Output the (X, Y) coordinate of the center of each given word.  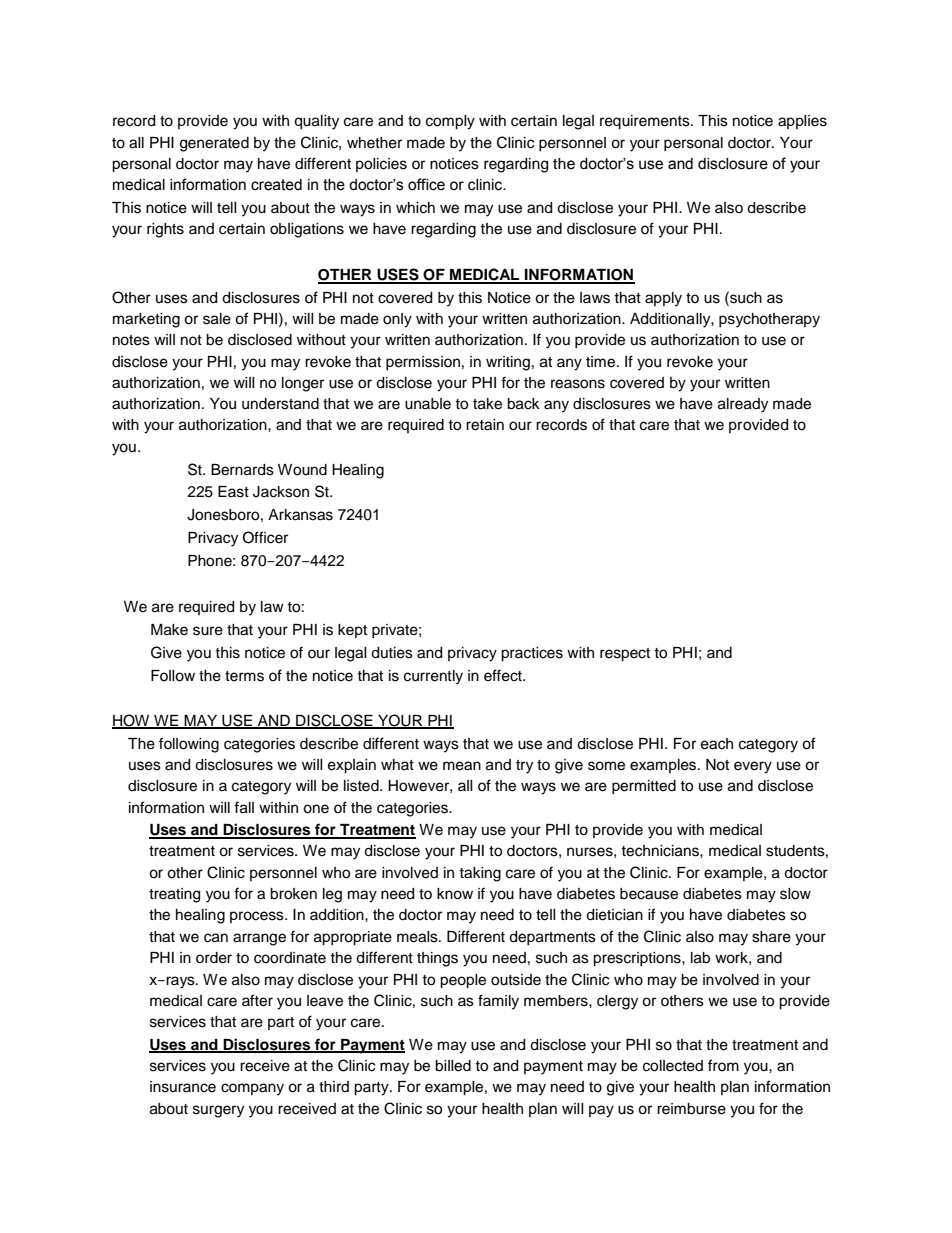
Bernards (242, 470)
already (743, 405)
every (753, 767)
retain (485, 425)
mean (462, 766)
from (723, 1065)
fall (244, 807)
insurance (183, 1087)
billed (453, 1066)
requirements (646, 122)
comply (450, 122)
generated (214, 144)
